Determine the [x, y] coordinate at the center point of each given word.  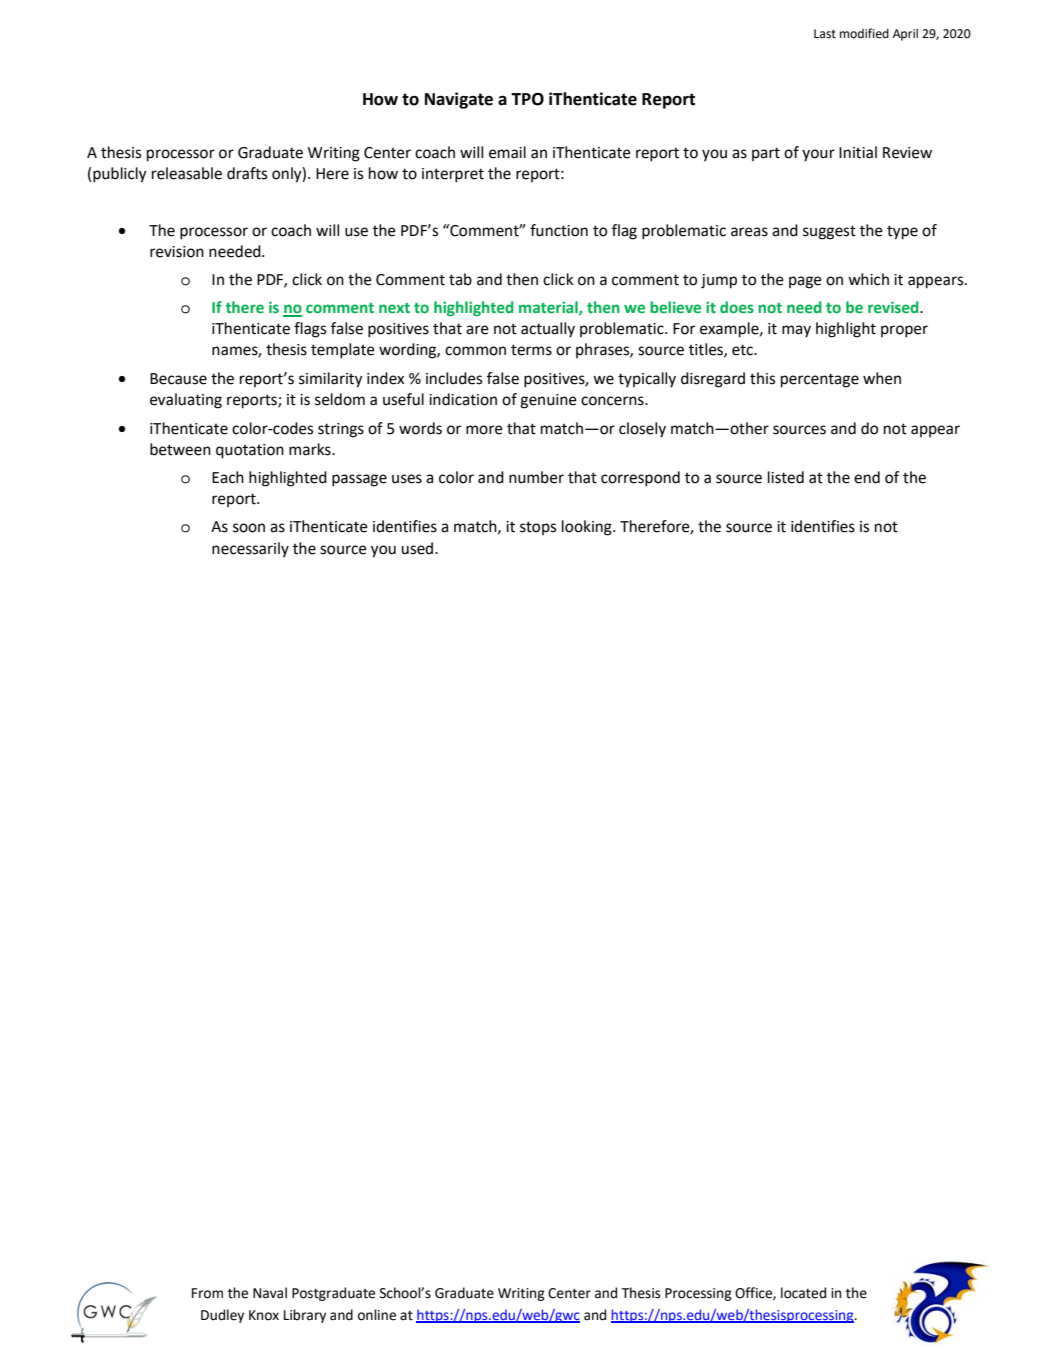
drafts [247, 173]
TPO [527, 99]
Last [825, 34]
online [377, 1315]
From [207, 1293]
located [803, 1293]
